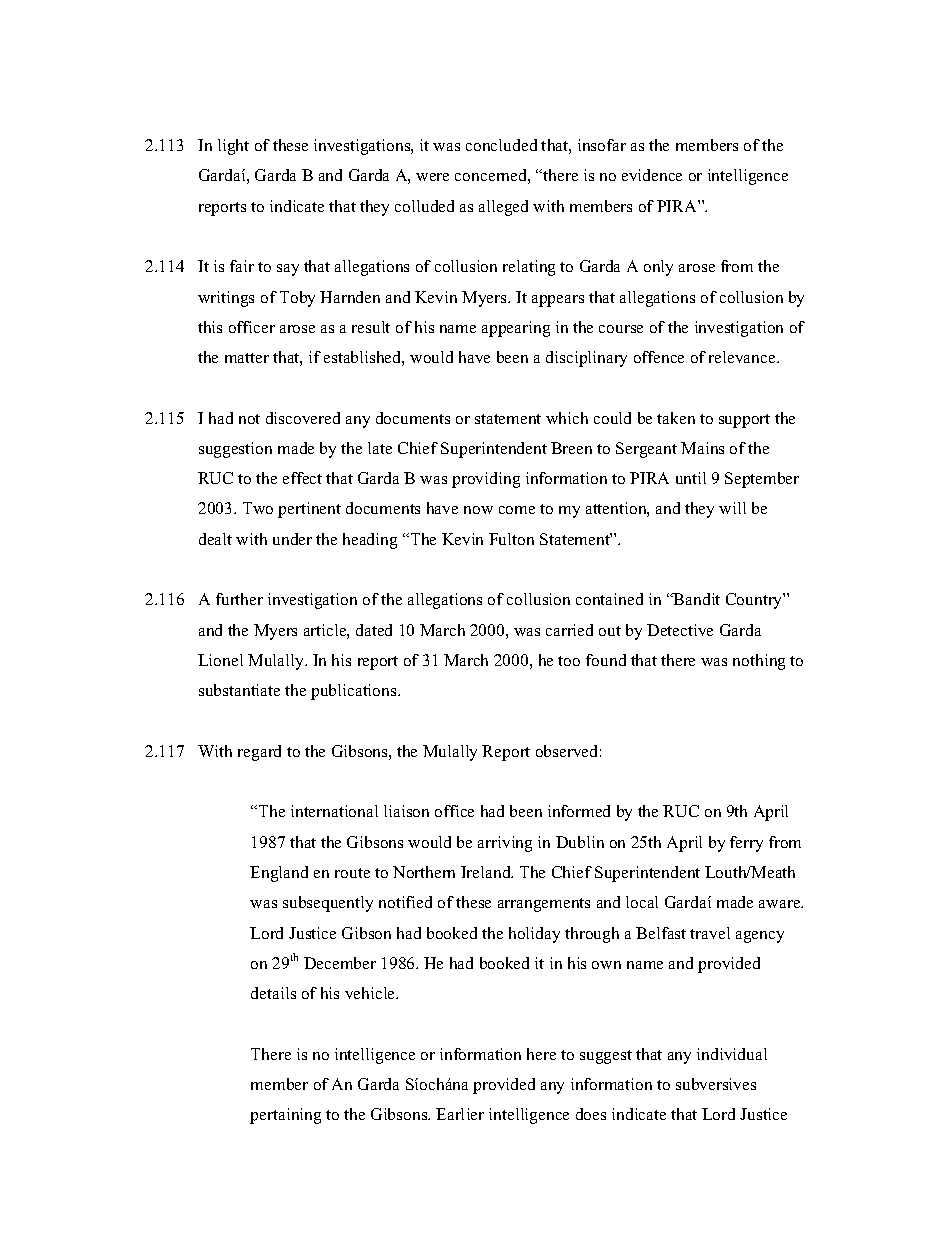  I want to click on evidence, so click(652, 175).
